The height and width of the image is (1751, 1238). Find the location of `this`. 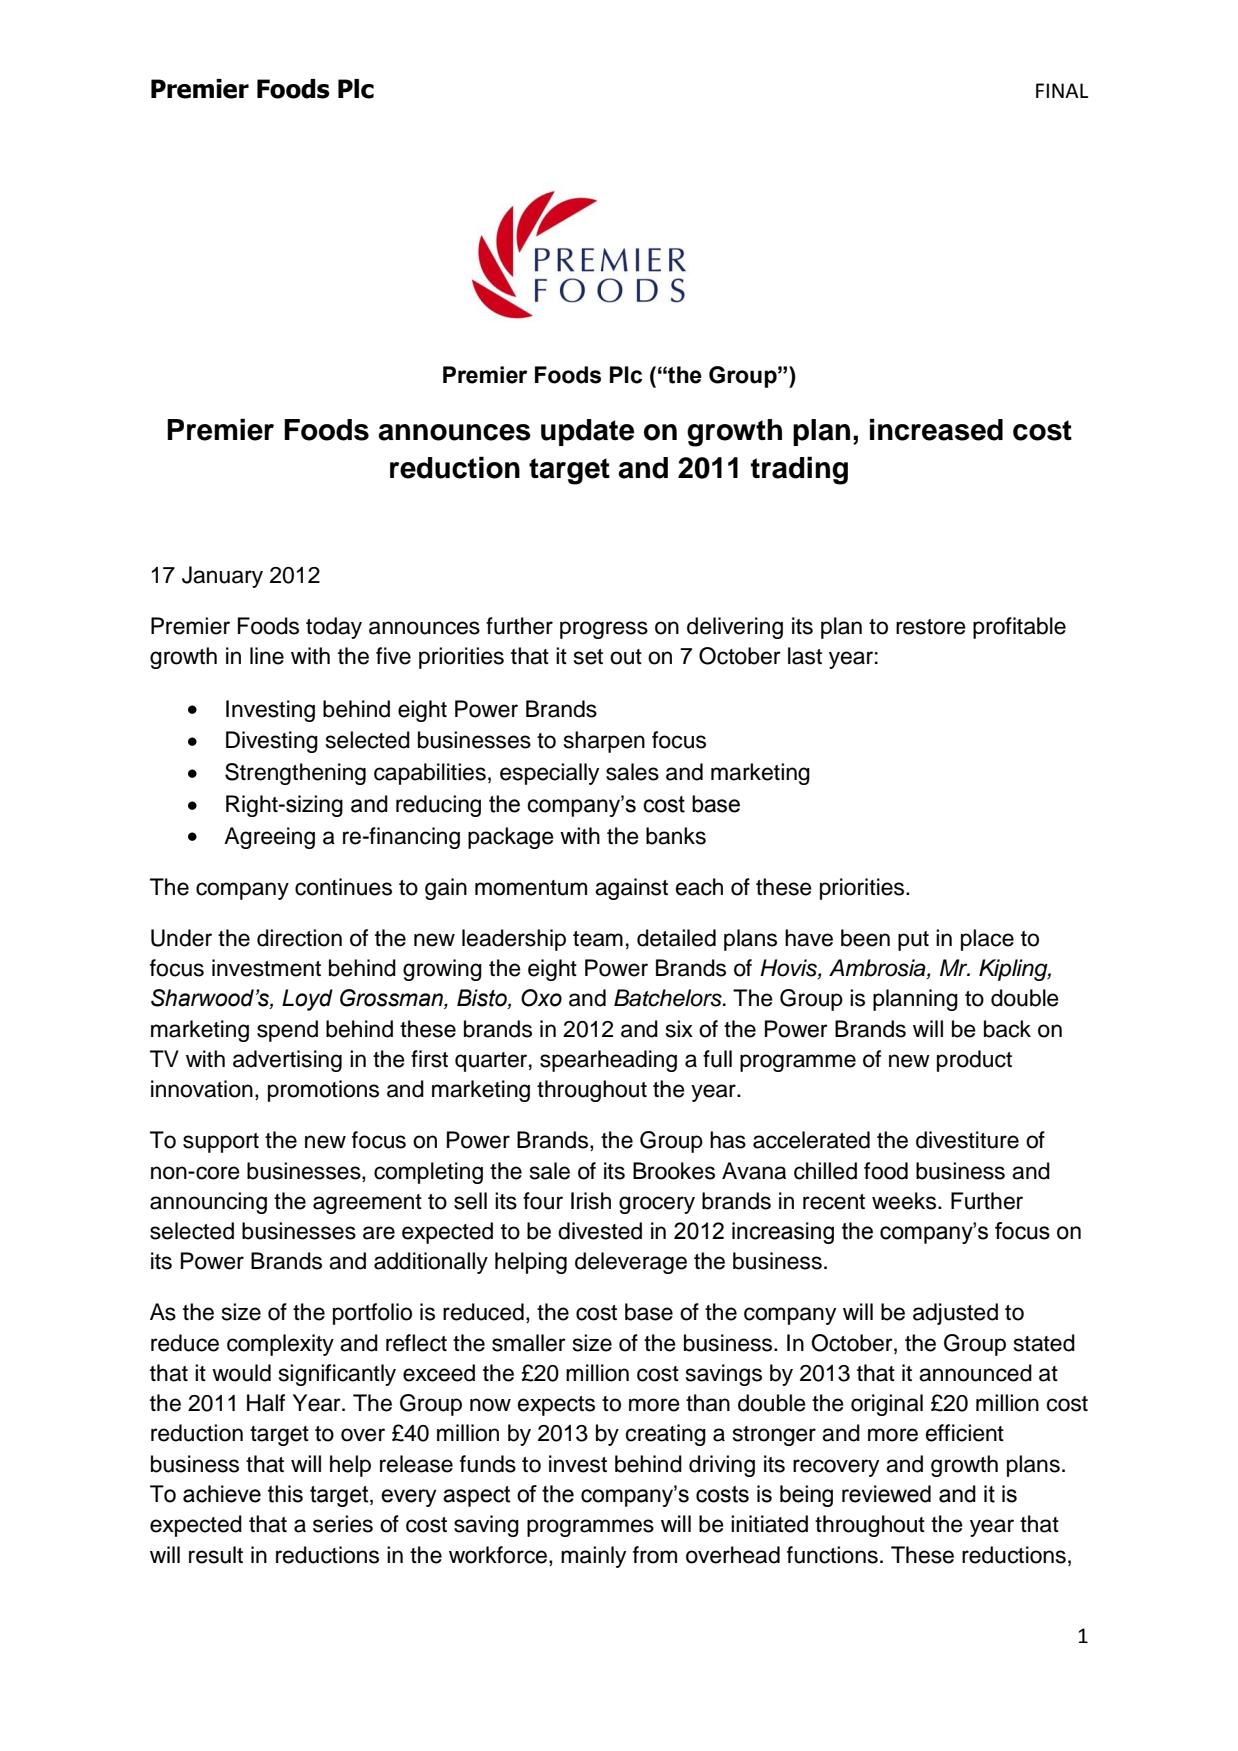

this is located at coordinates (285, 1494).
